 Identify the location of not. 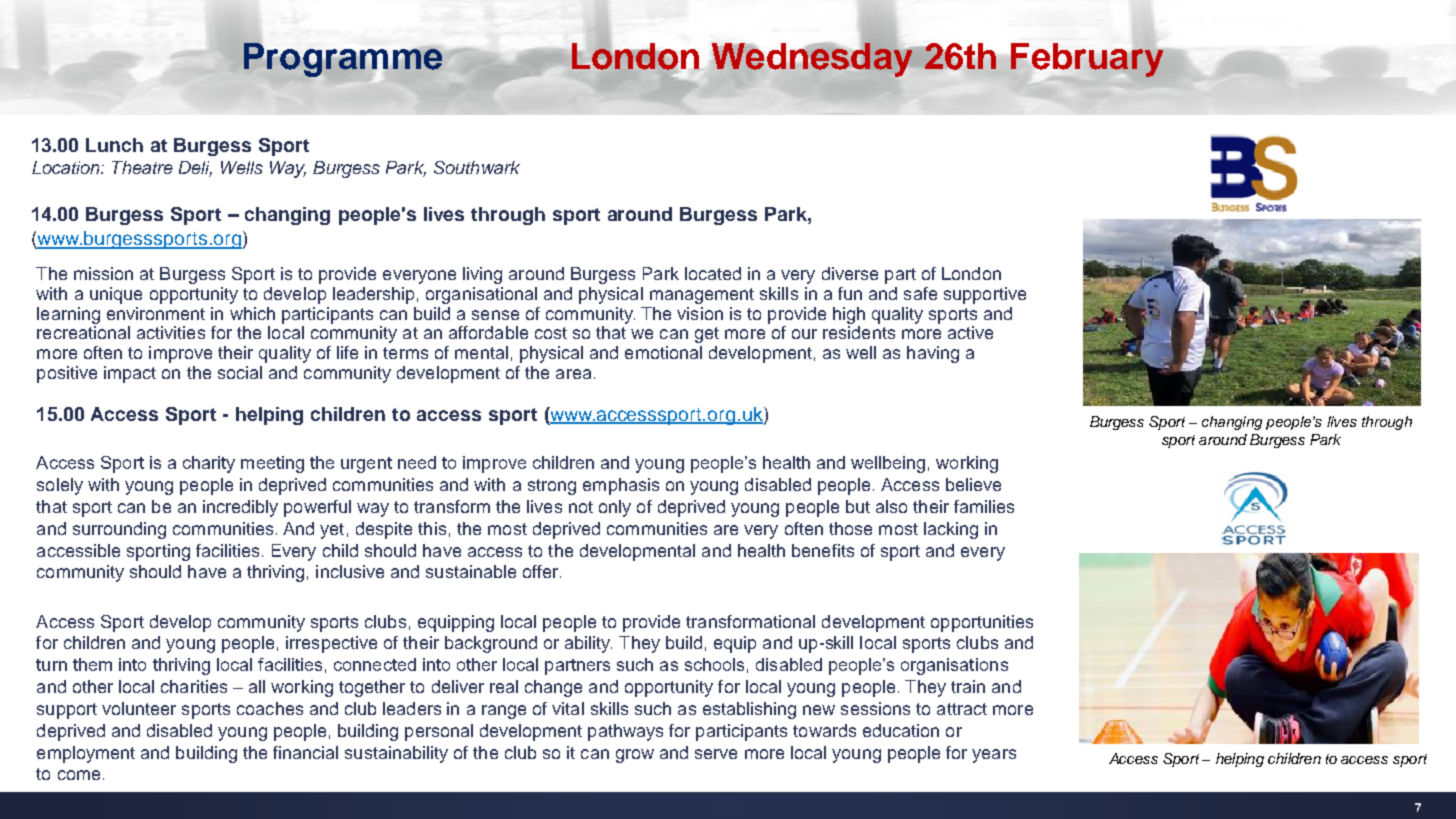
(581, 507).
